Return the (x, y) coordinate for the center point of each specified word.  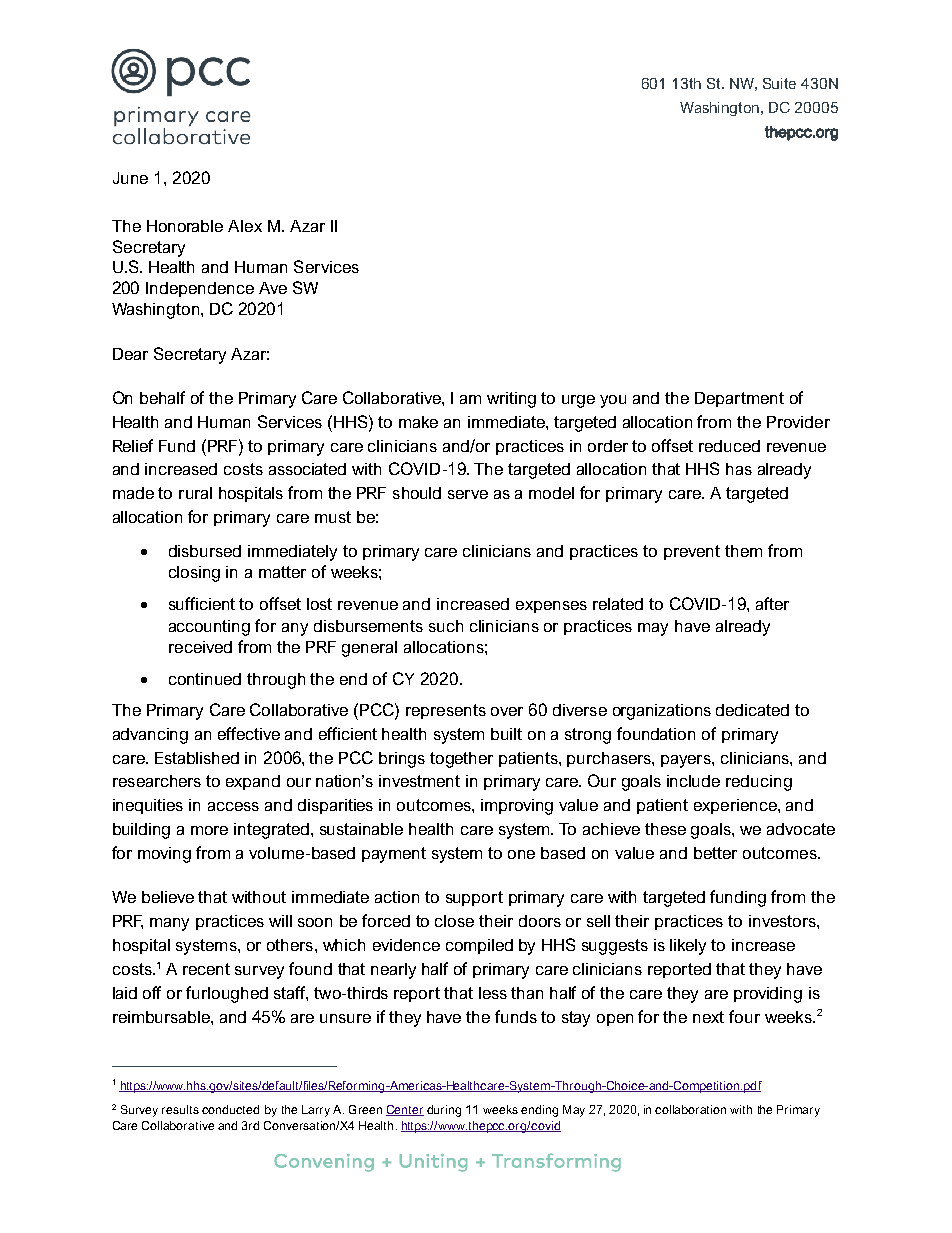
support (474, 898)
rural (195, 493)
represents (446, 711)
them (743, 551)
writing (511, 400)
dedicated (752, 710)
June (130, 178)
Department (739, 399)
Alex (245, 226)
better (715, 853)
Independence (200, 289)
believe (168, 897)
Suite (779, 83)
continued (205, 679)
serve (468, 494)
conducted (230, 1109)
